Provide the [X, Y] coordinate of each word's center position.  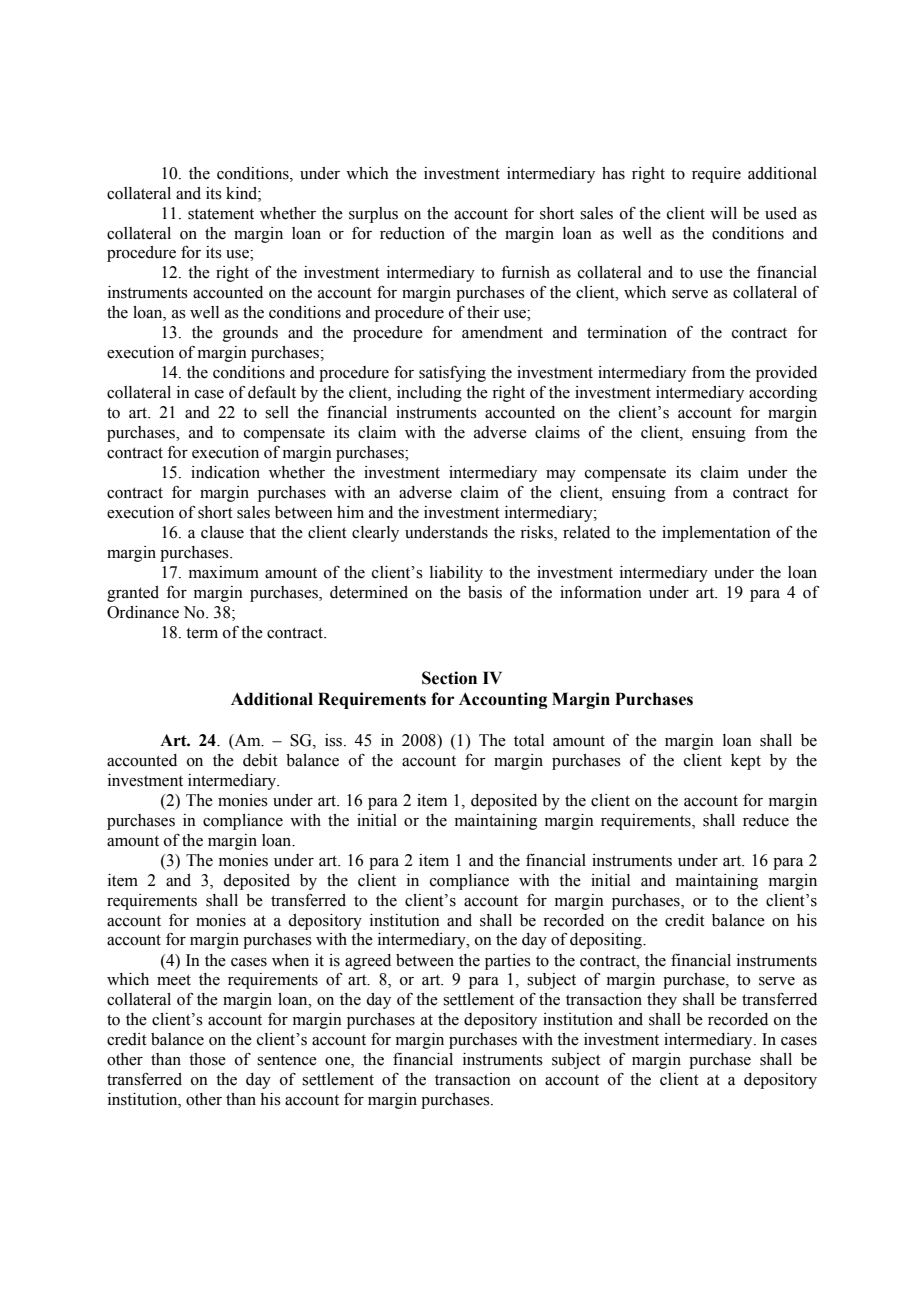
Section [449, 678]
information [601, 592]
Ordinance [143, 612]
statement [221, 214]
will [723, 213]
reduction [412, 233]
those [207, 1059]
